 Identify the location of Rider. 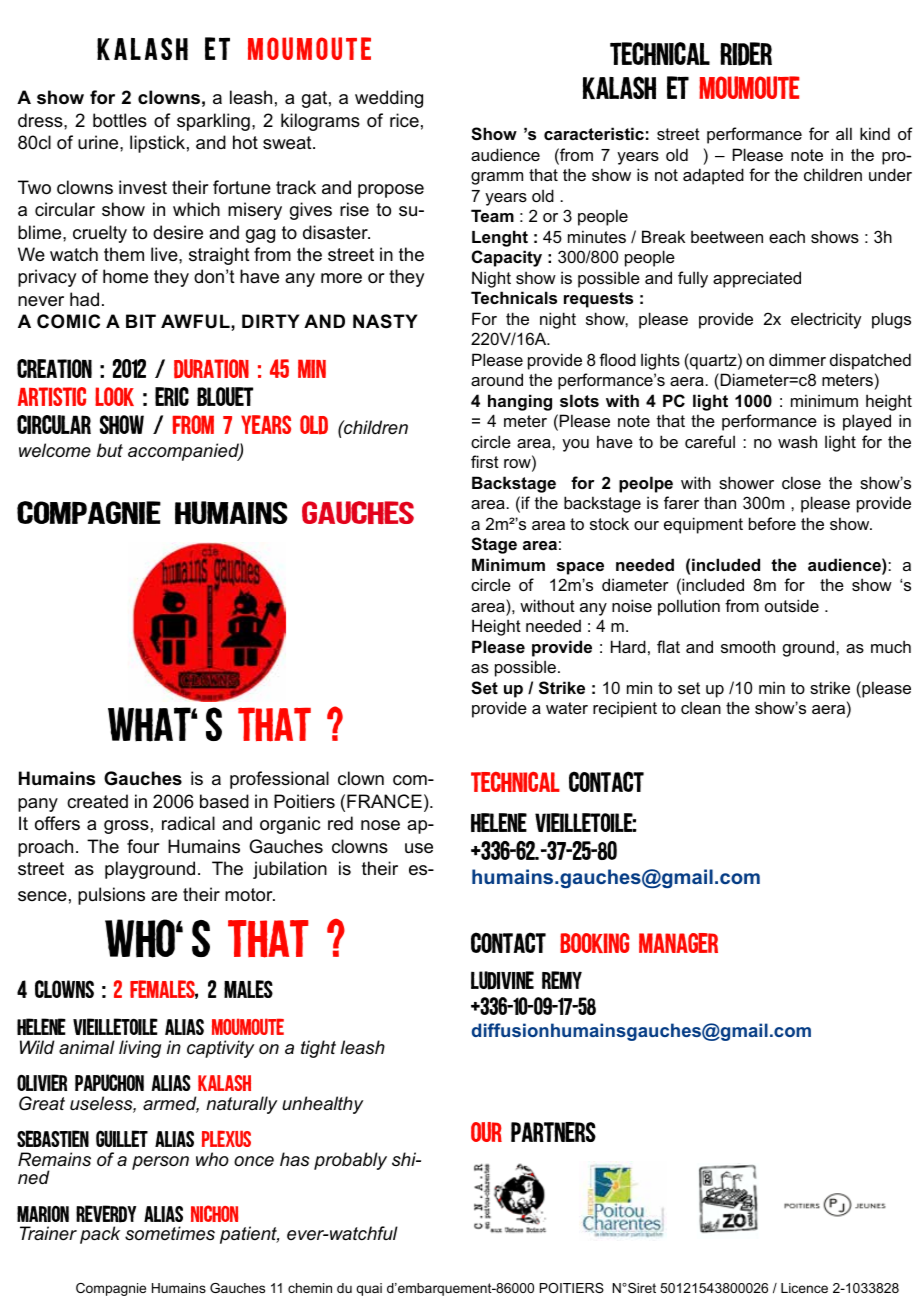
(746, 54).
